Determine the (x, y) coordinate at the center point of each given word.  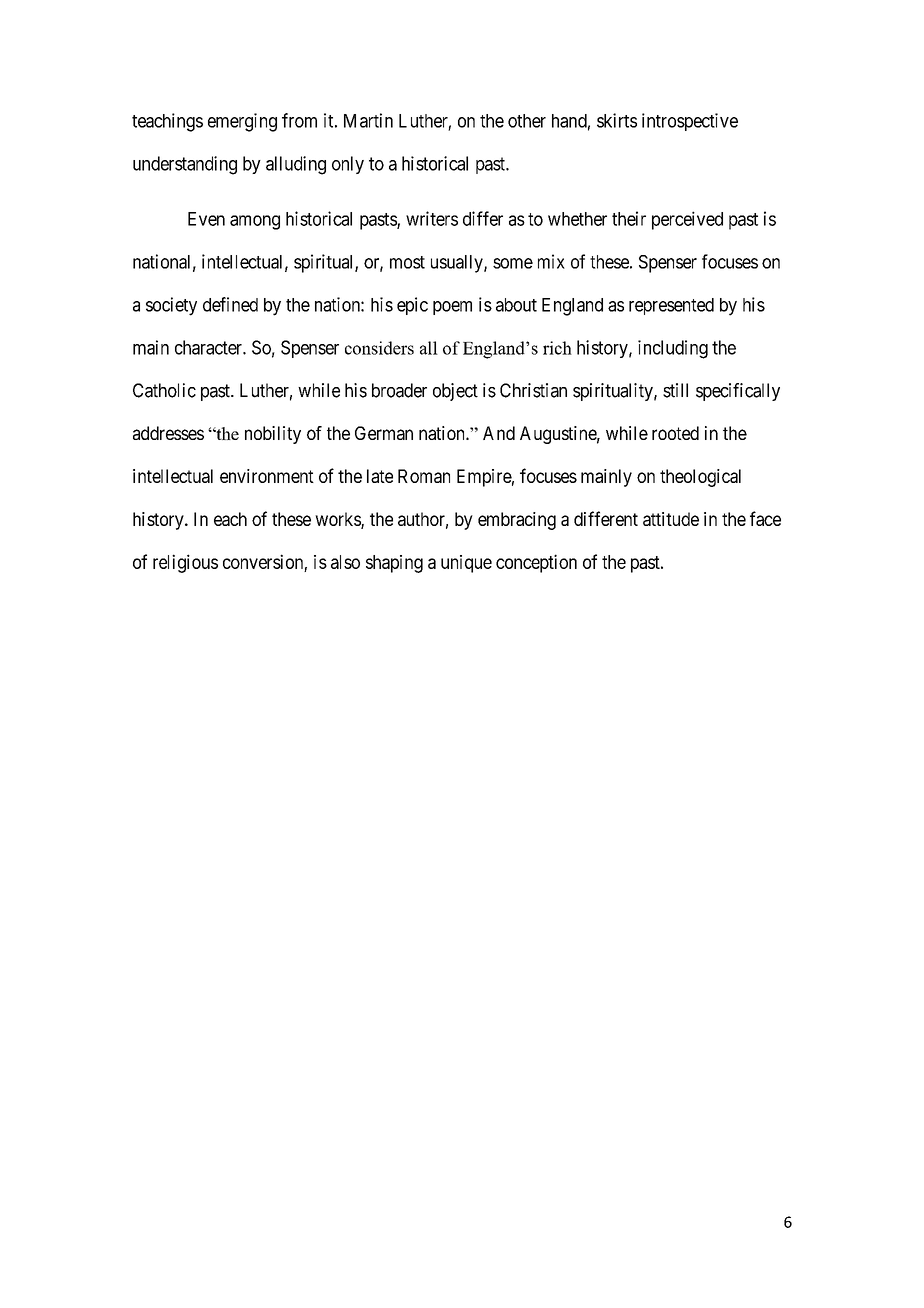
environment (267, 476)
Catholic (164, 390)
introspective (690, 122)
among (255, 222)
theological (700, 478)
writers (432, 218)
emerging (242, 122)
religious (185, 563)
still (675, 390)
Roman (424, 476)
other (527, 121)
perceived (687, 220)
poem (452, 308)
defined (230, 304)
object (455, 392)
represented (671, 306)
